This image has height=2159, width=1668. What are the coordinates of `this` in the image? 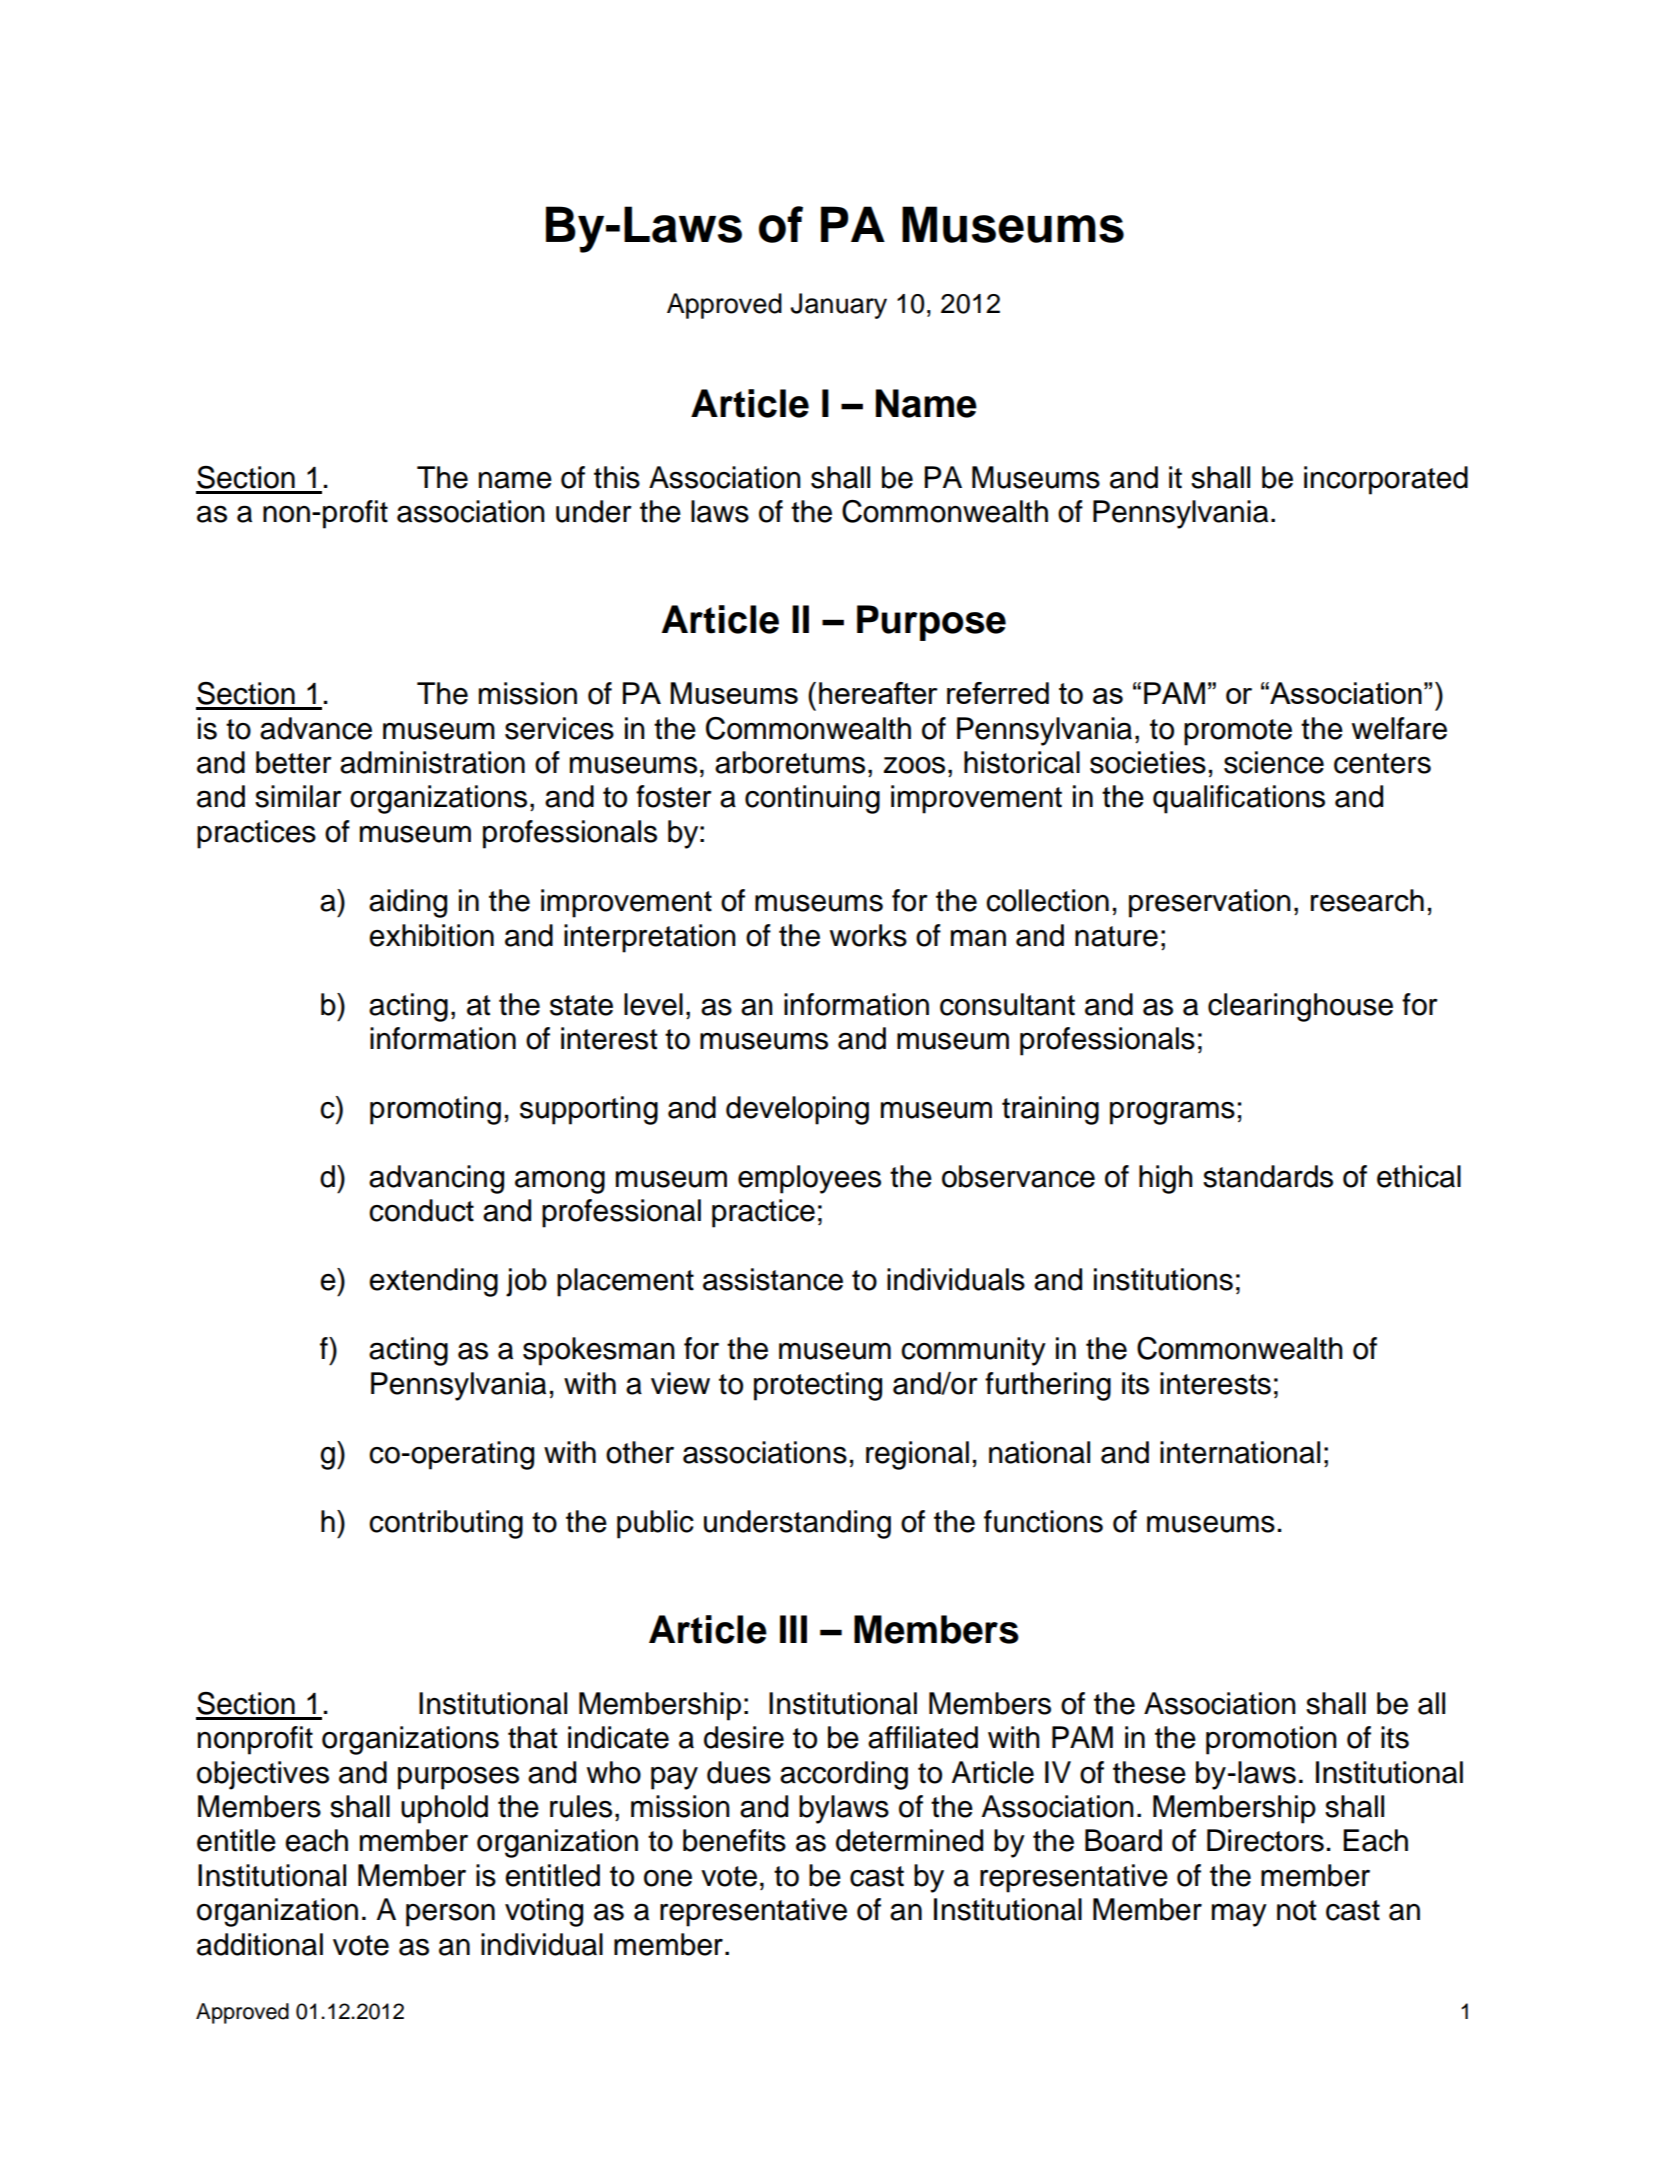 It's located at (617, 477).
